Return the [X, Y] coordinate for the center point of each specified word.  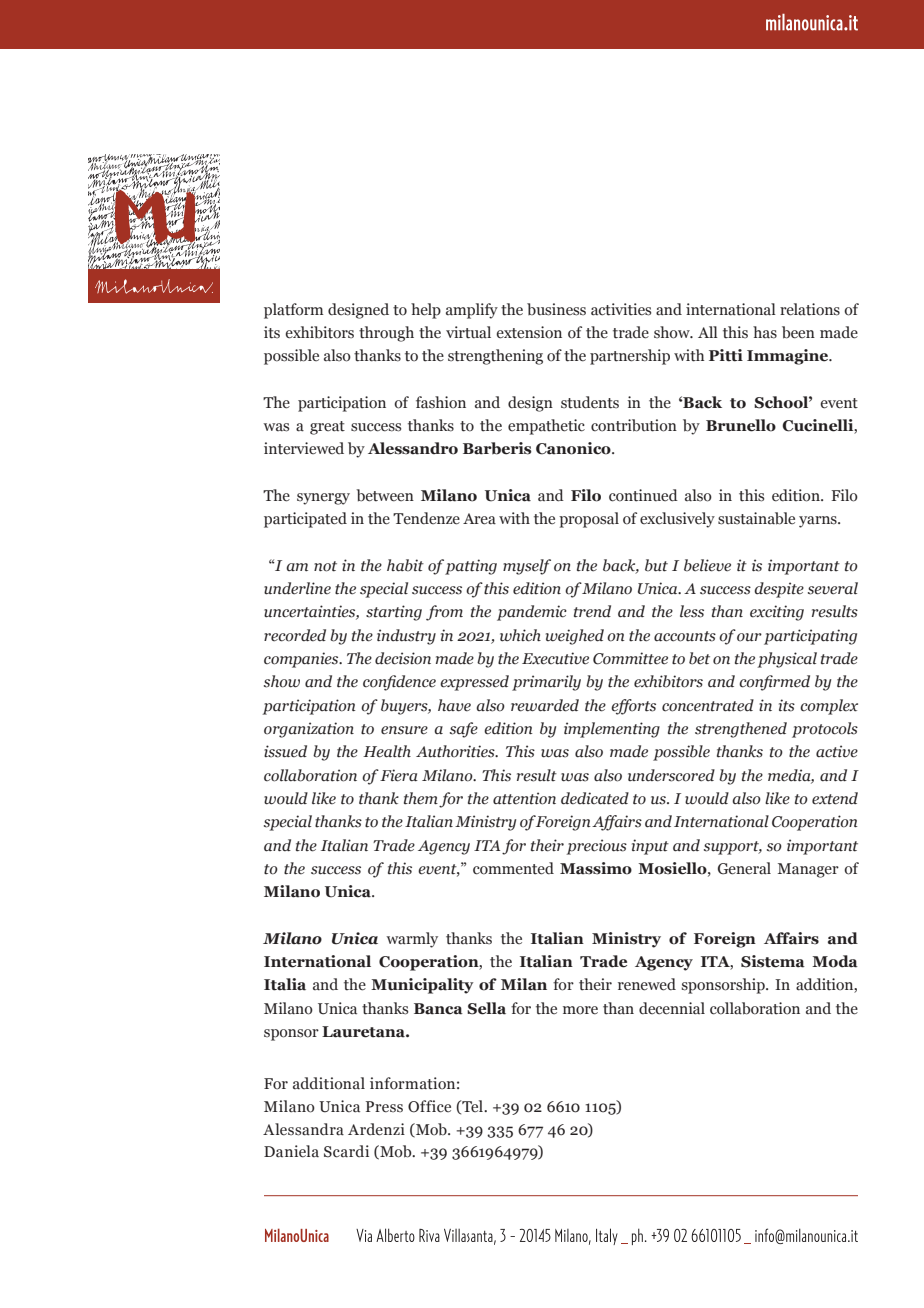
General [744, 868]
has [765, 332]
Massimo [596, 868]
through [386, 334]
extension [529, 332]
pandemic [532, 613]
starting [394, 613]
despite [779, 590]
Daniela [291, 1151]
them [421, 798]
